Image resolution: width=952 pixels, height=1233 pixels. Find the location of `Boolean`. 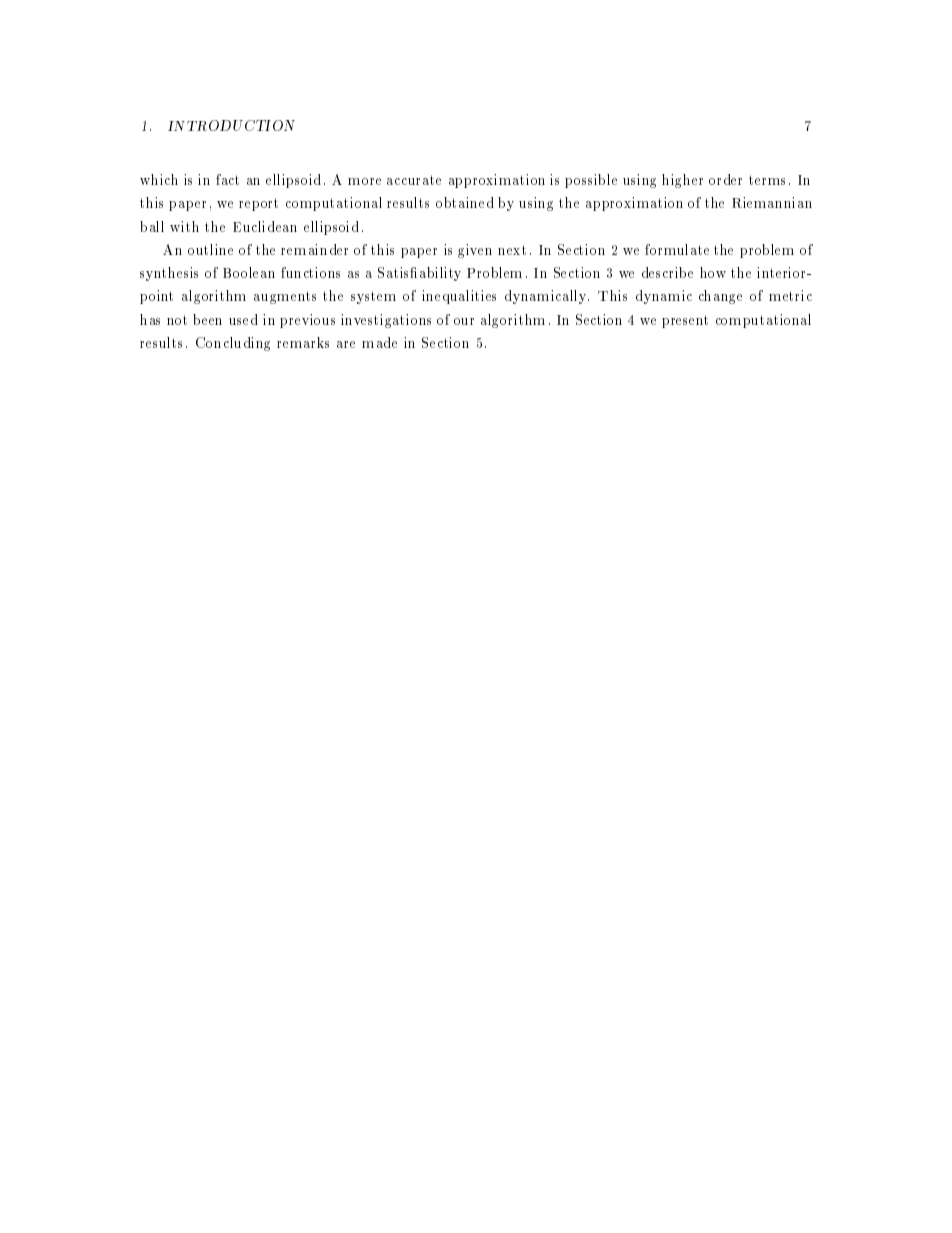

Boolean is located at coordinates (249, 272).
